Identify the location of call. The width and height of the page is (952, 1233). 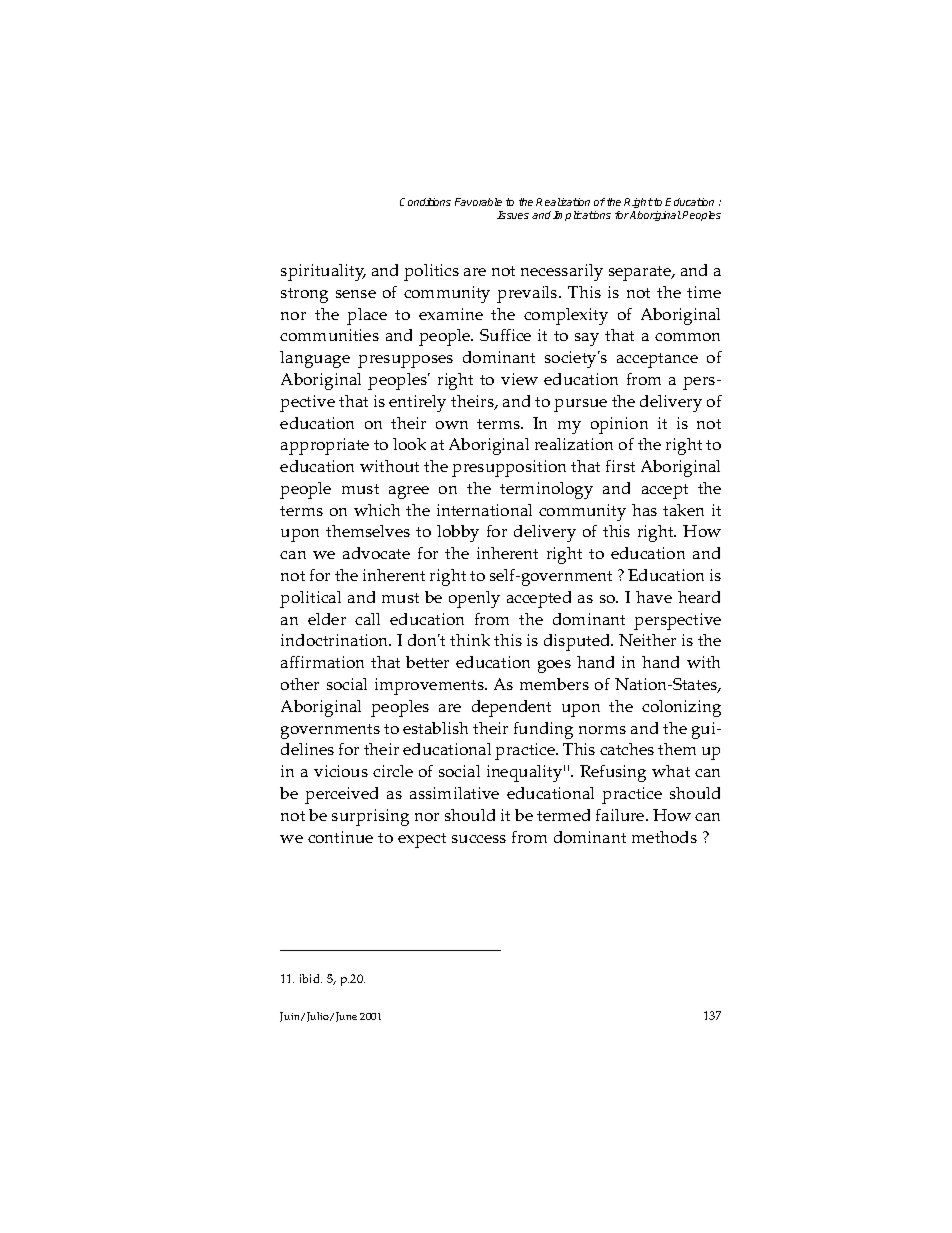
(367, 619).
